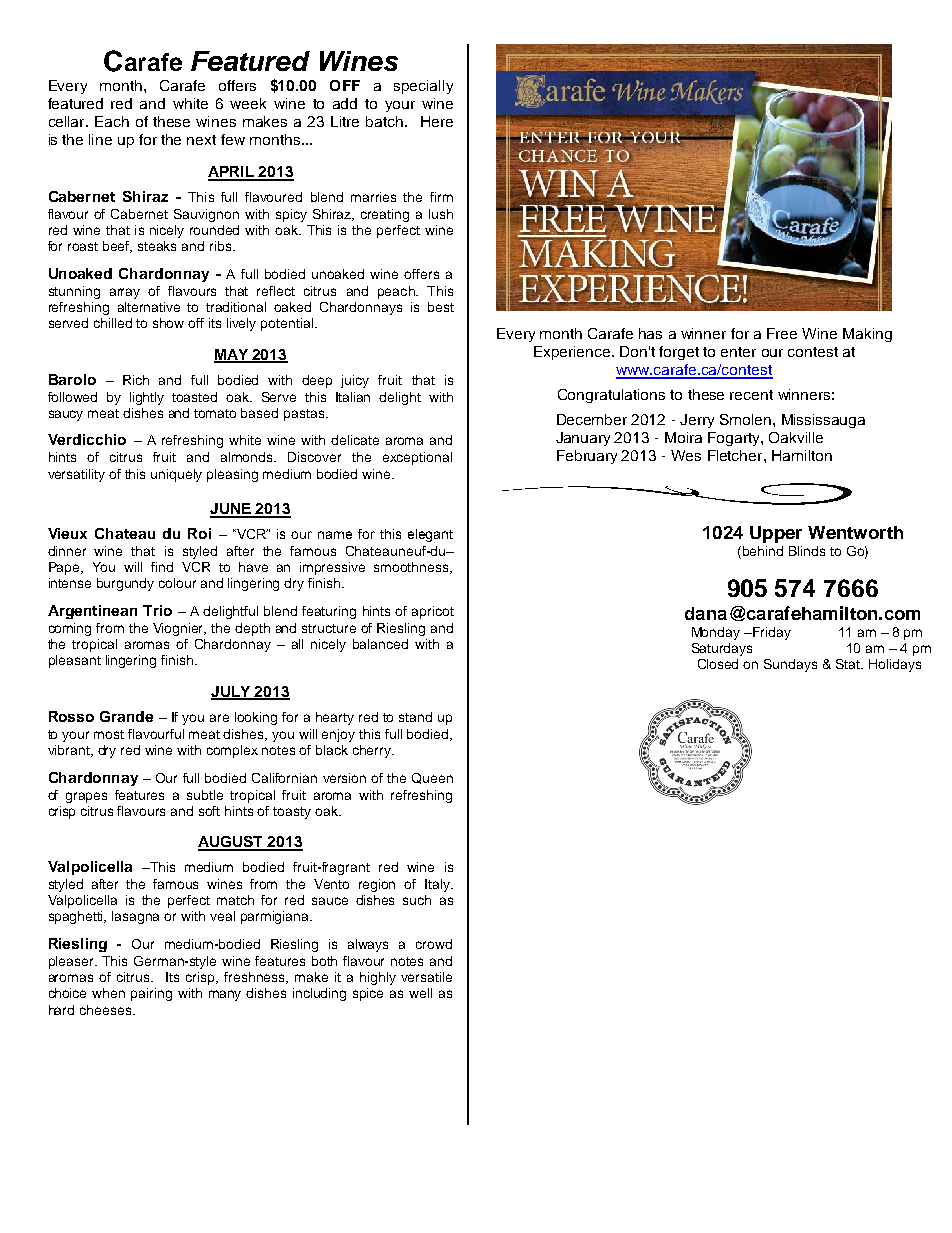 Image resolution: width=952 pixels, height=1233 pixels. Describe the element at coordinates (790, 665) in the document. I see `Sundays` at that location.
